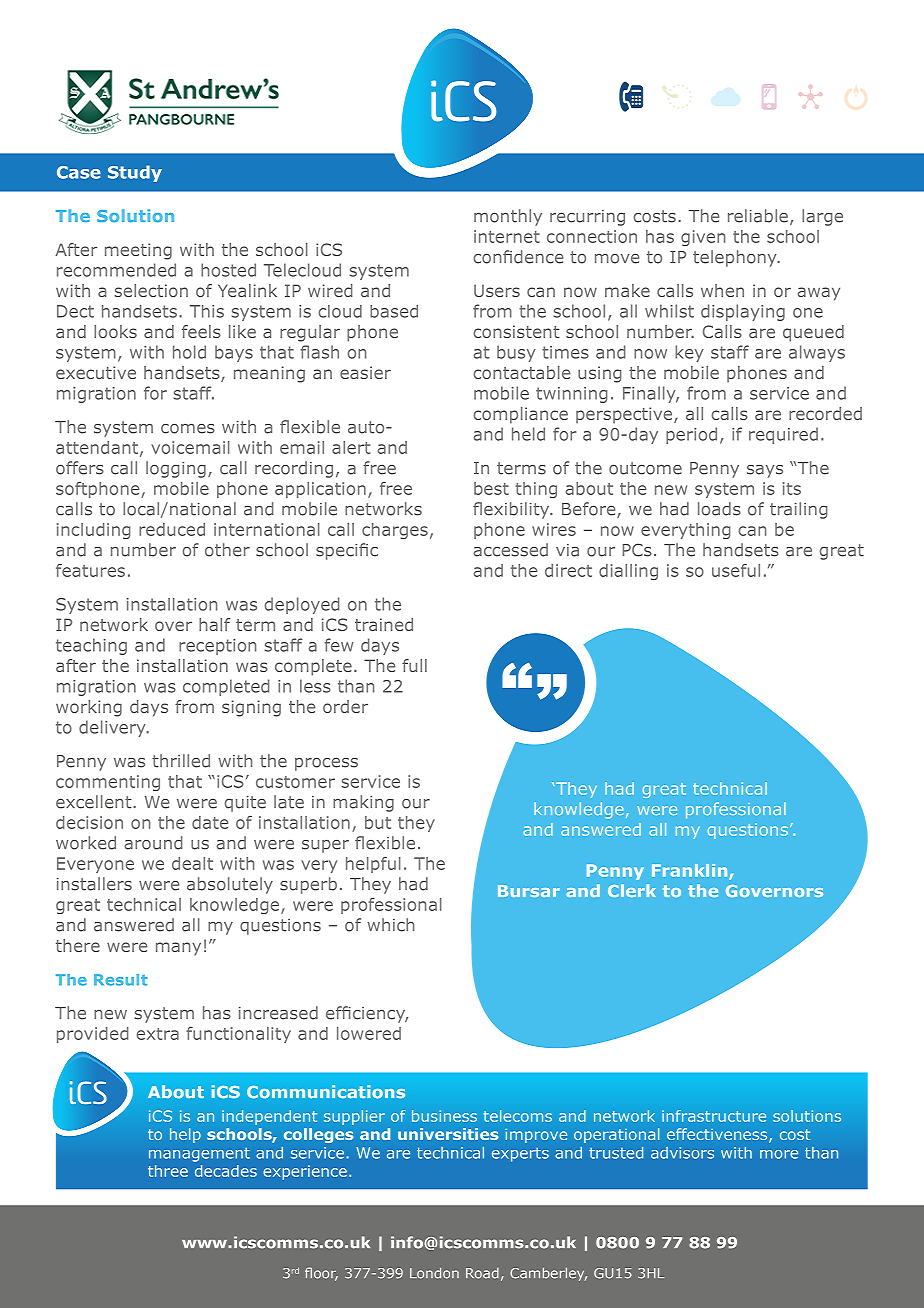 This screenshot has height=1308, width=924. What do you see at coordinates (779, 1154) in the screenshot?
I see `more` at bounding box center [779, 1154].
